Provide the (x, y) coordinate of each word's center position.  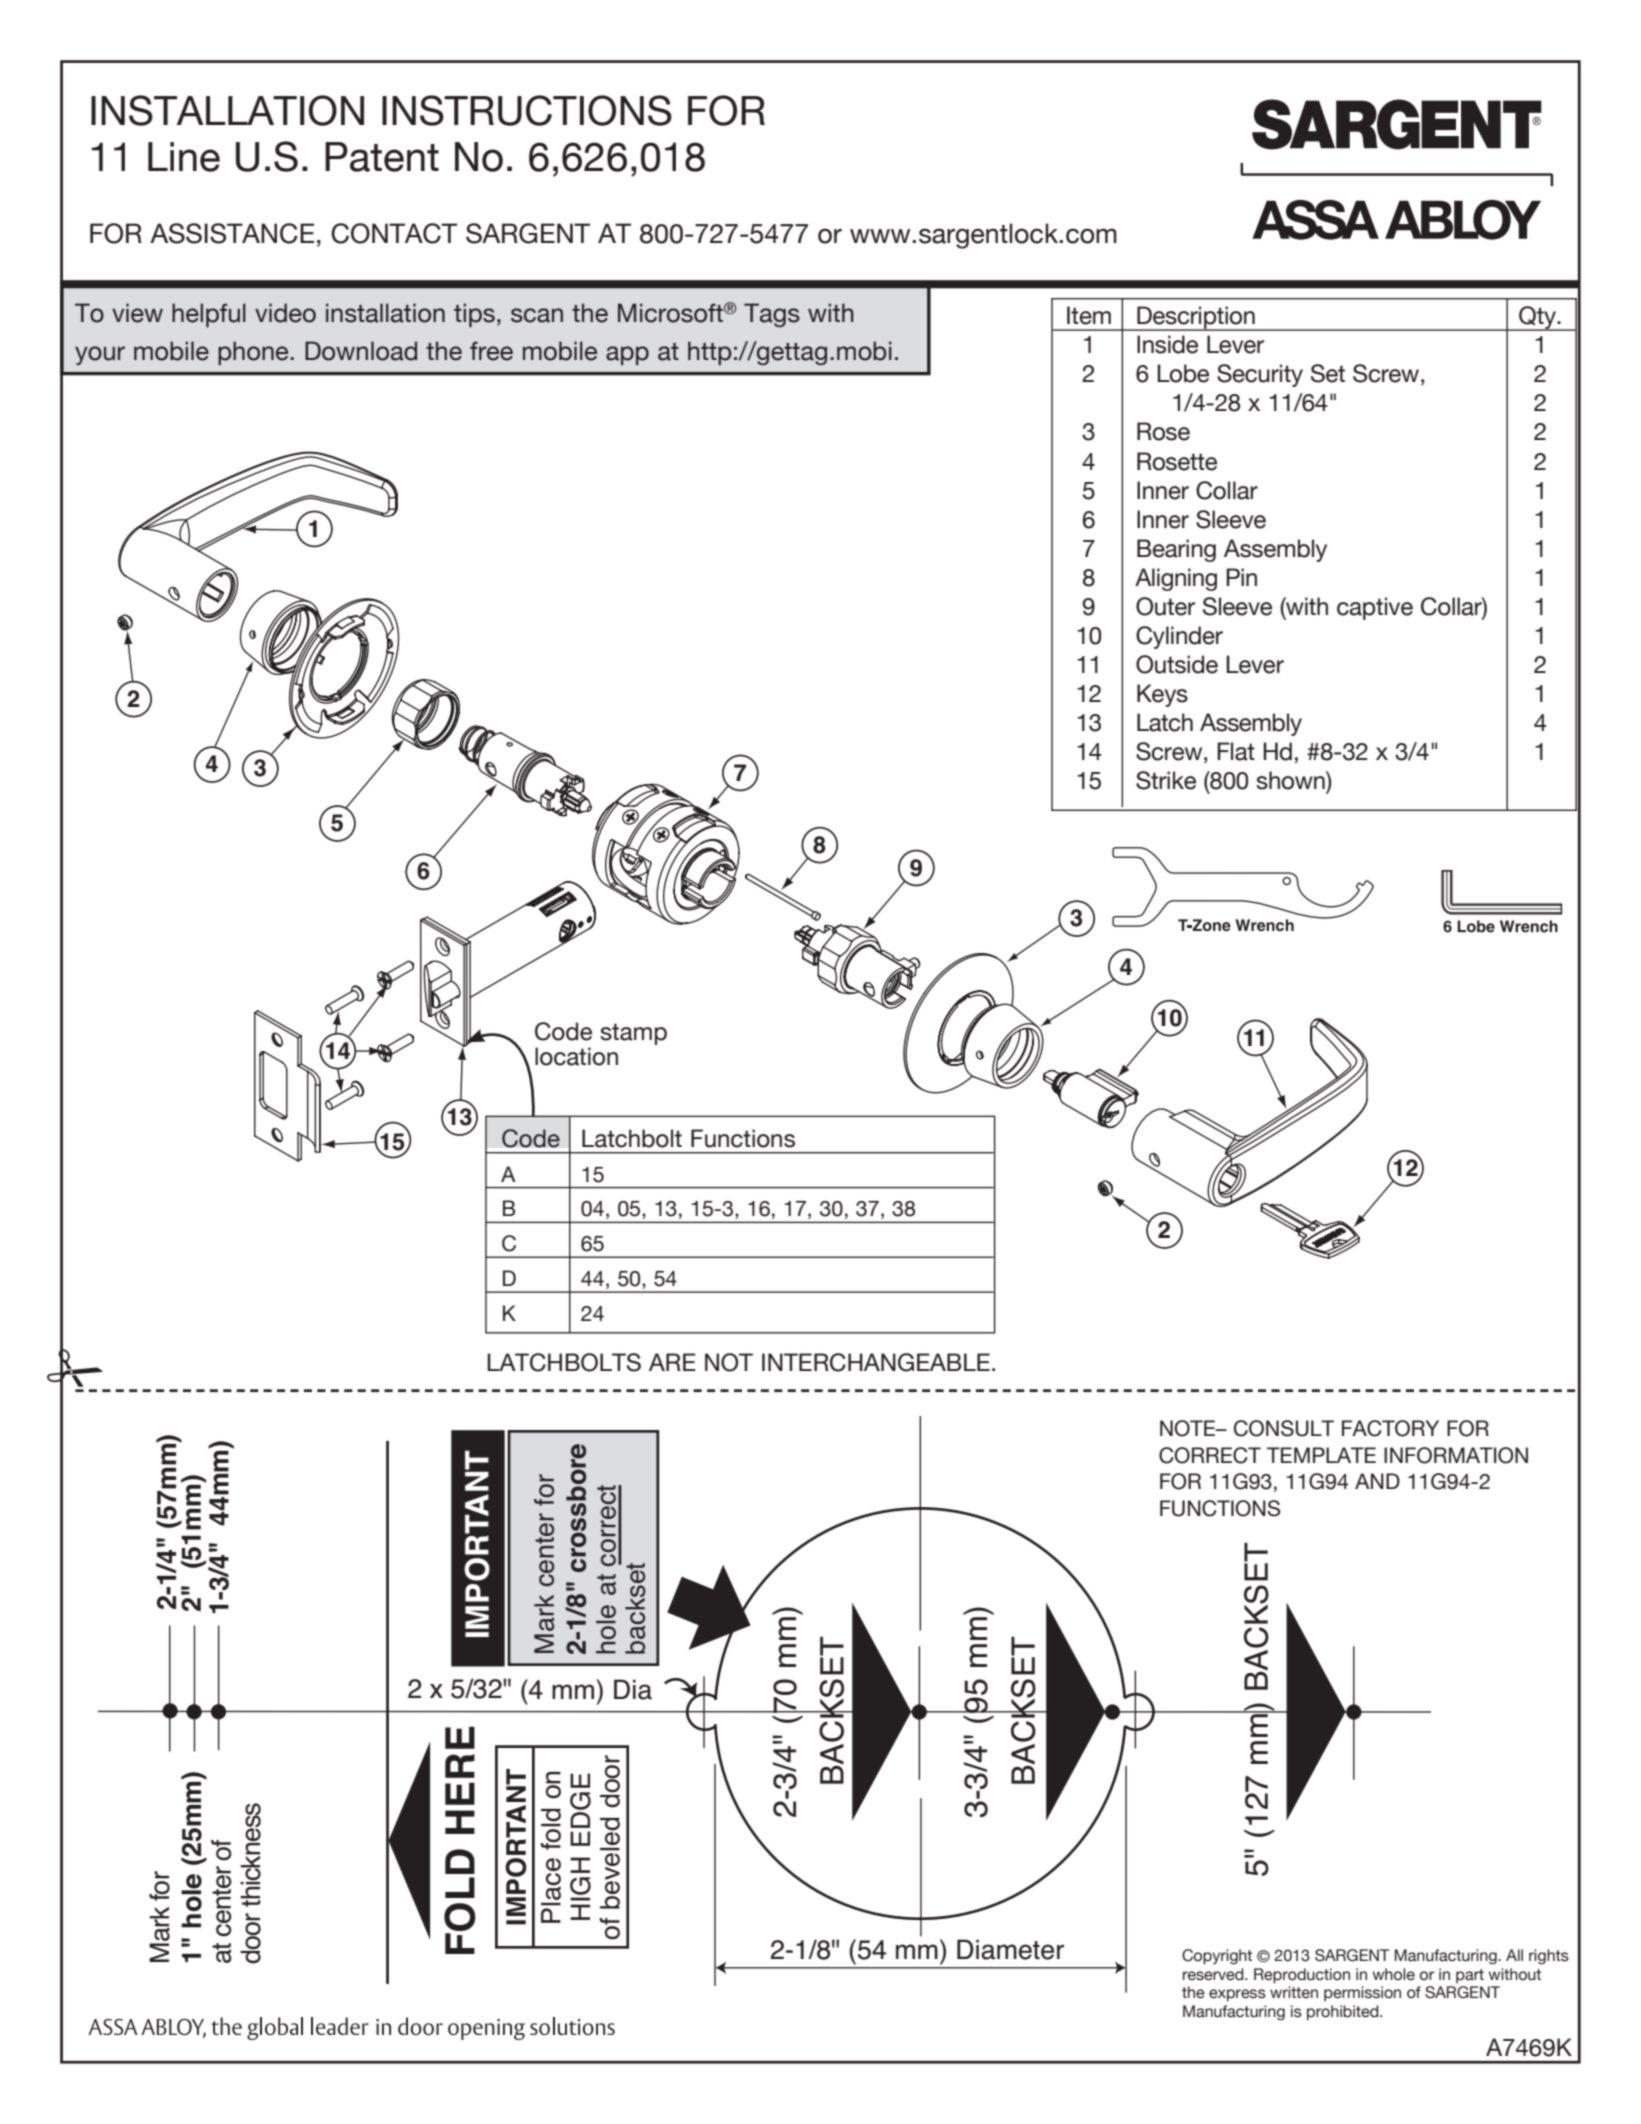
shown (1291, 780)
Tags (772, 315)
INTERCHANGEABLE (876, 1362)
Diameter (1010, 1949)
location (576, 1056)
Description (1196, 318)
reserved (1214, 1974)
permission (1362, 1994)
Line (184, 157)
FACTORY (1390, 1428)
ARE (672, 1362)
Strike (1166, 780)
